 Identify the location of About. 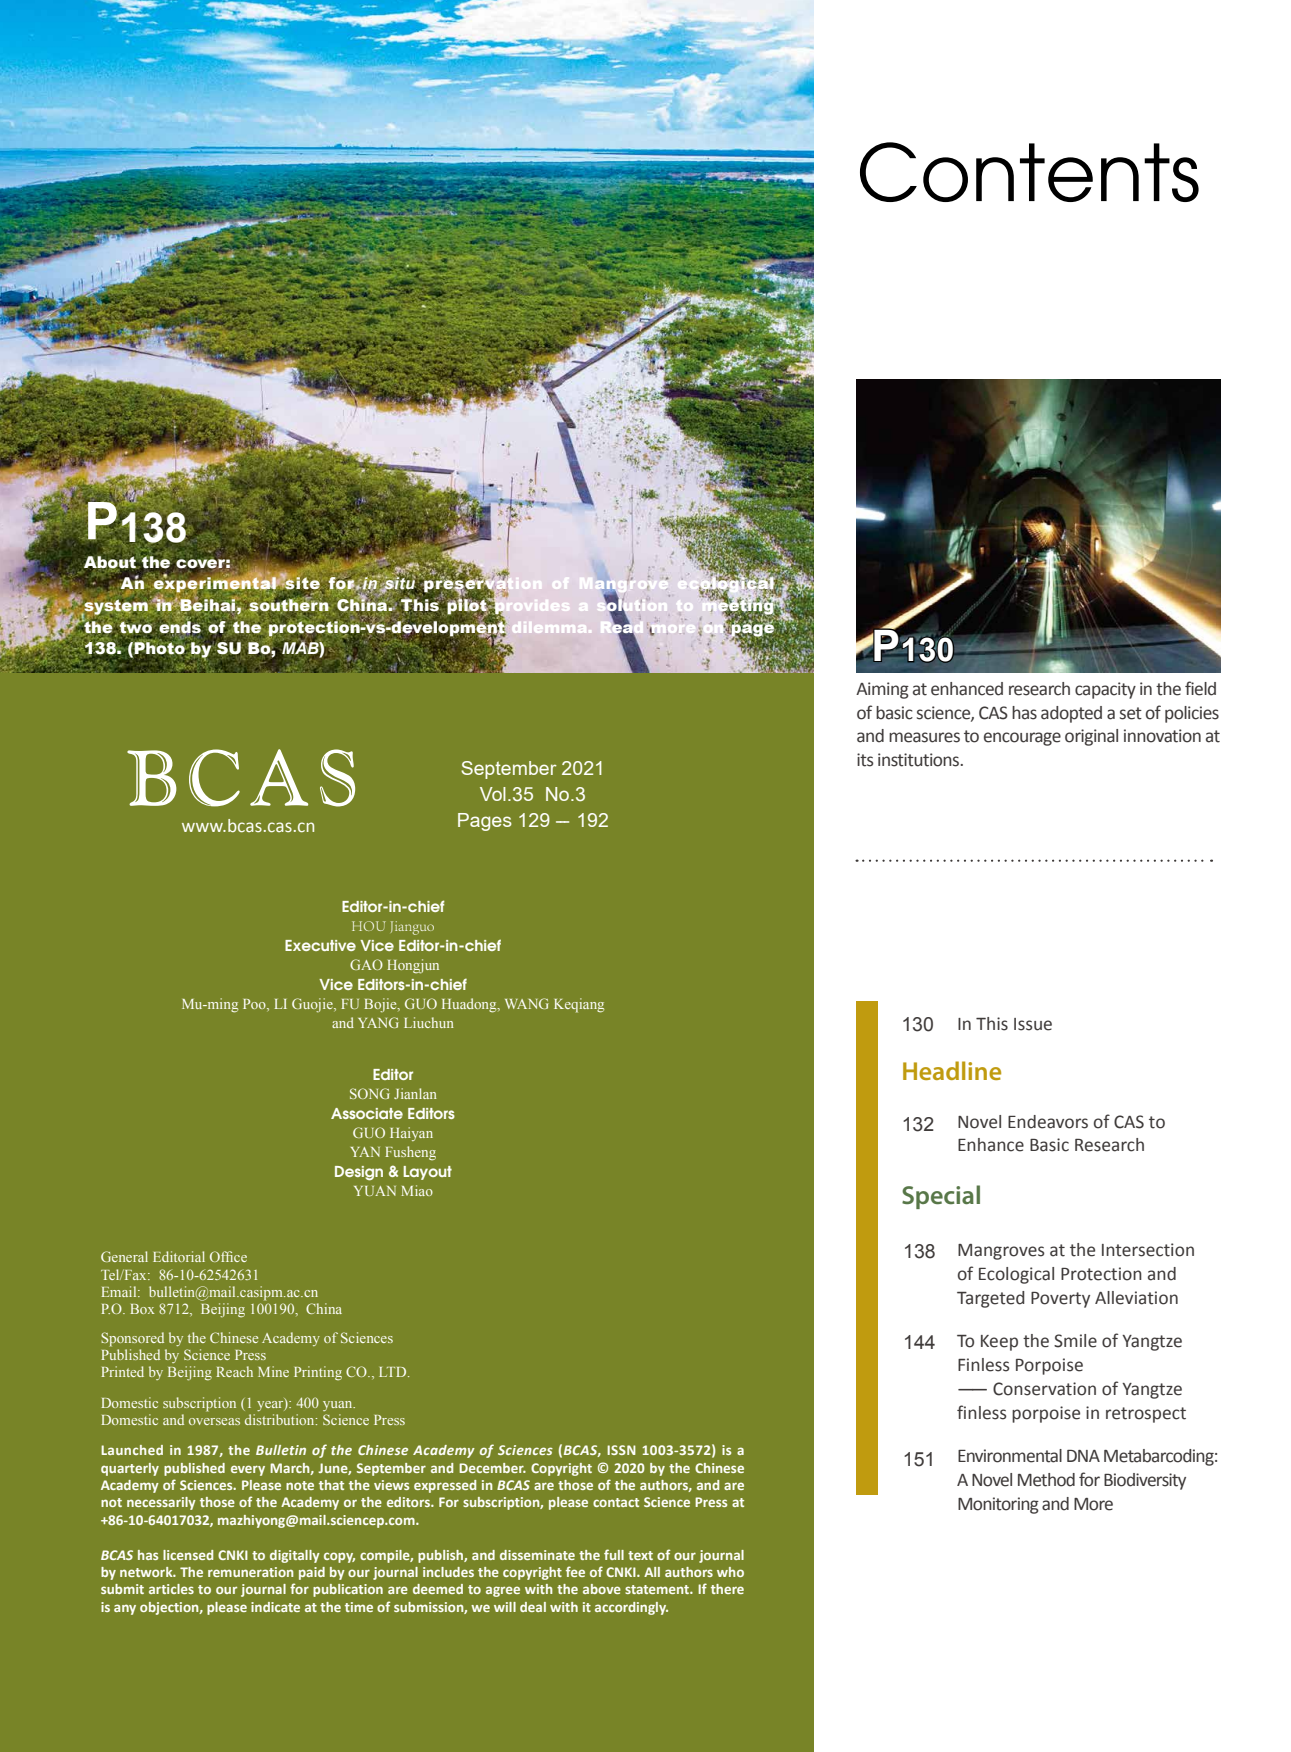
(110, 563).
